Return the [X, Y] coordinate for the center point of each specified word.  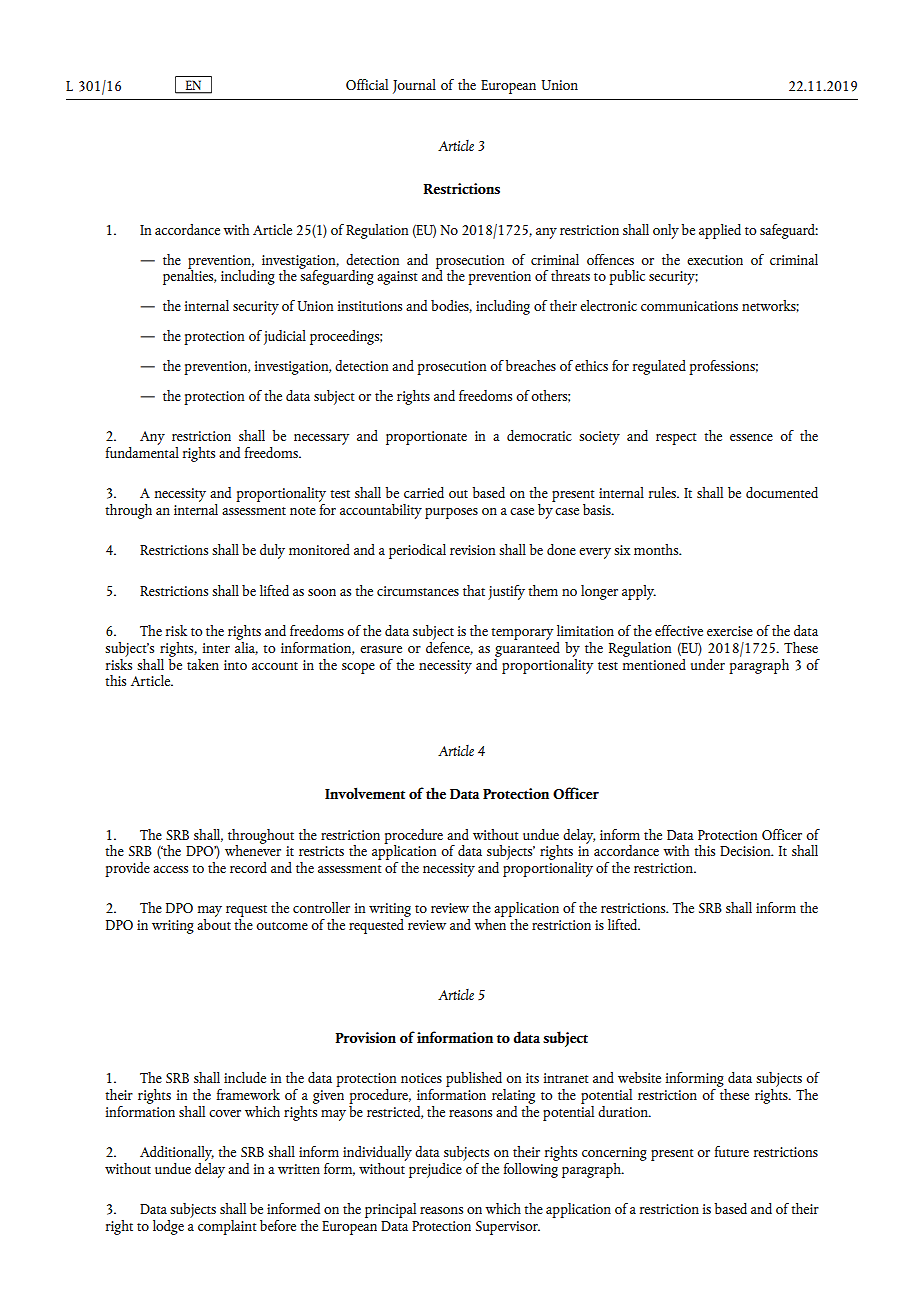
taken [203, 664]
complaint [227, 1227]
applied [720, 231]
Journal [414, 86]
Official [367, 84]
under [708, 664]
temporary [522, 634]
